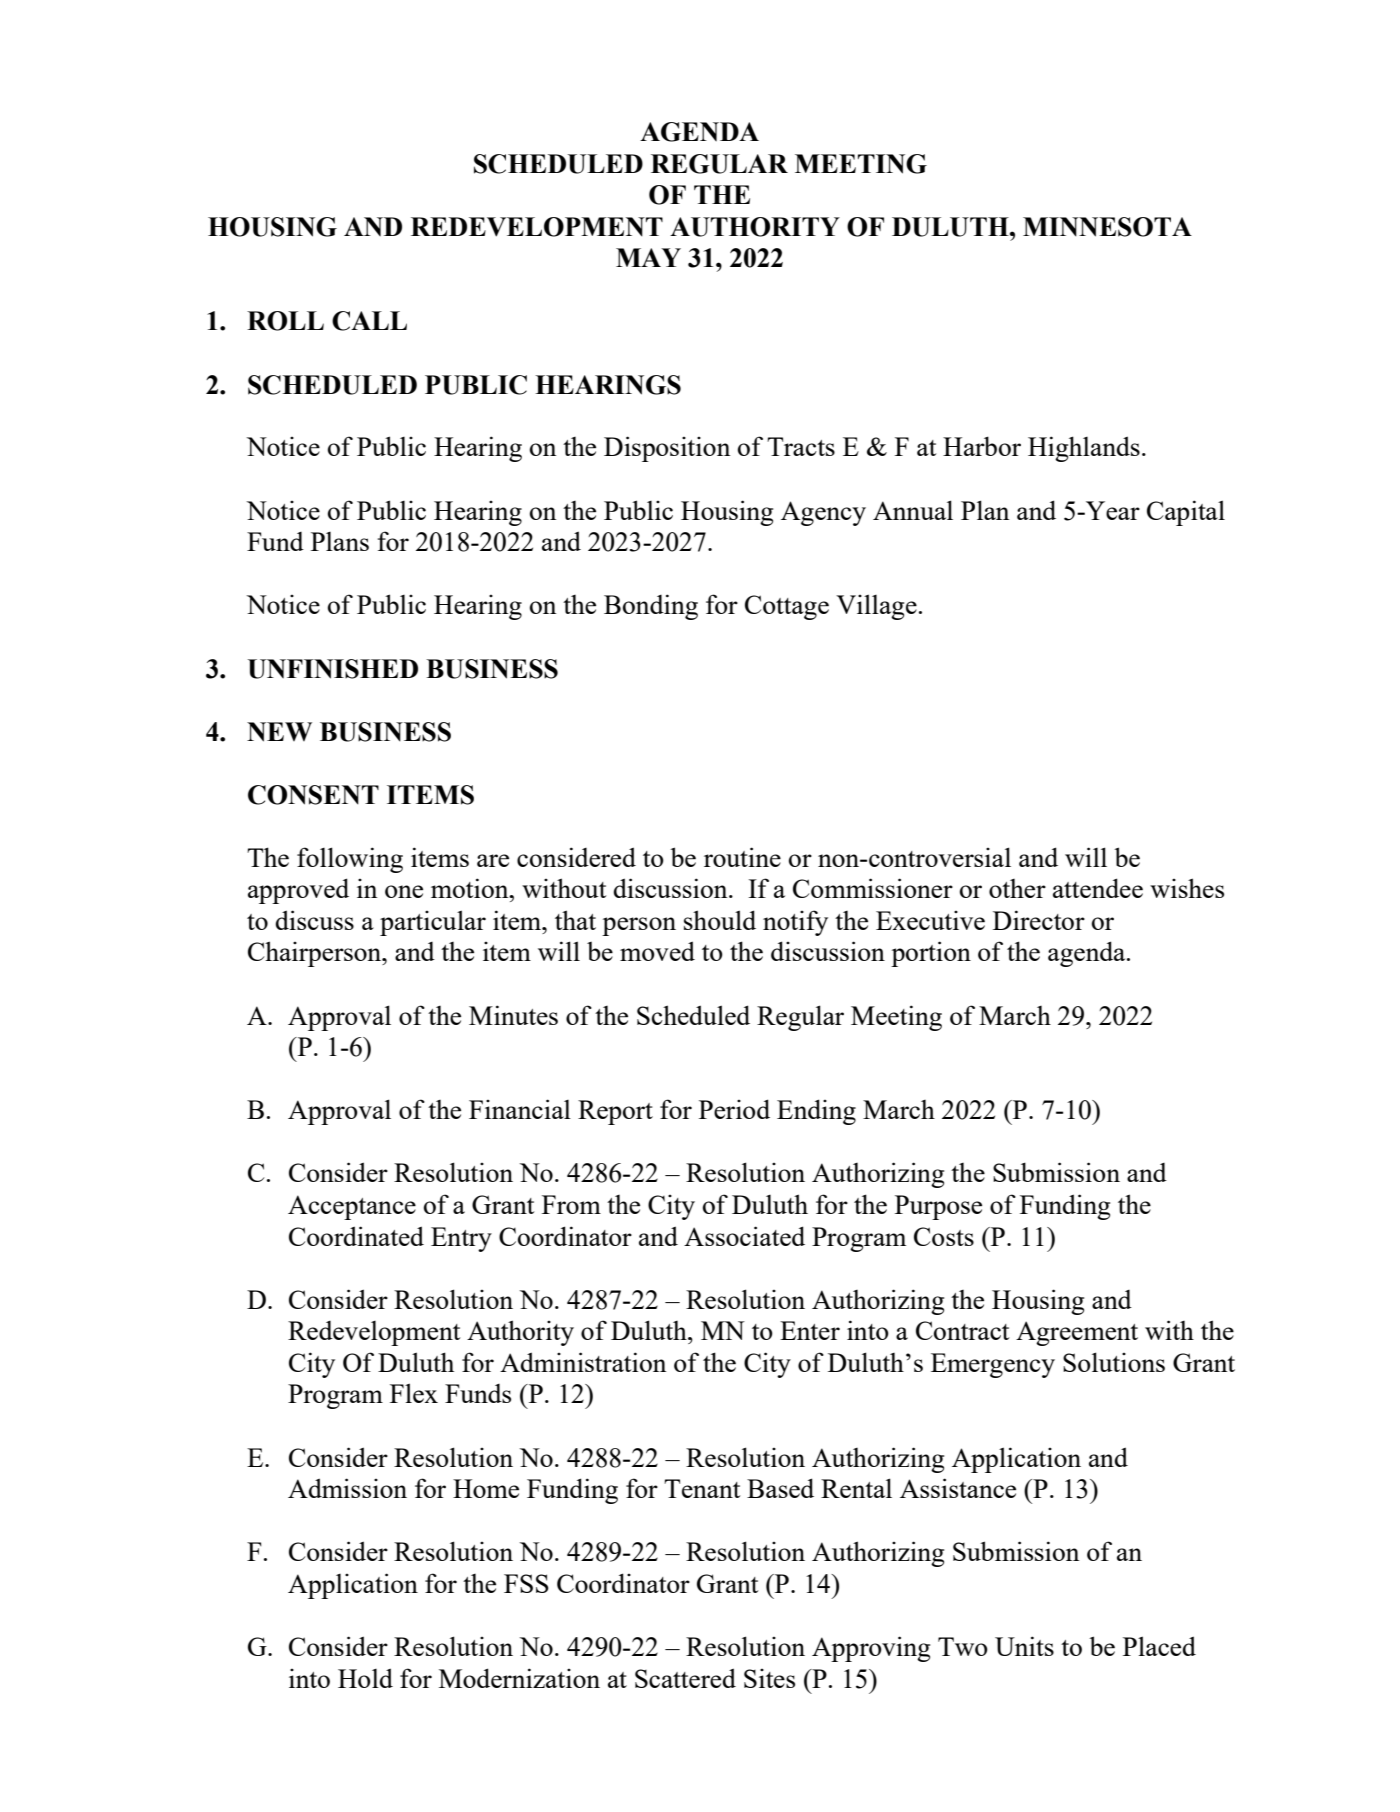 The image size is (1400, 1812). I want to click on Hold, so click(365, 1678).
